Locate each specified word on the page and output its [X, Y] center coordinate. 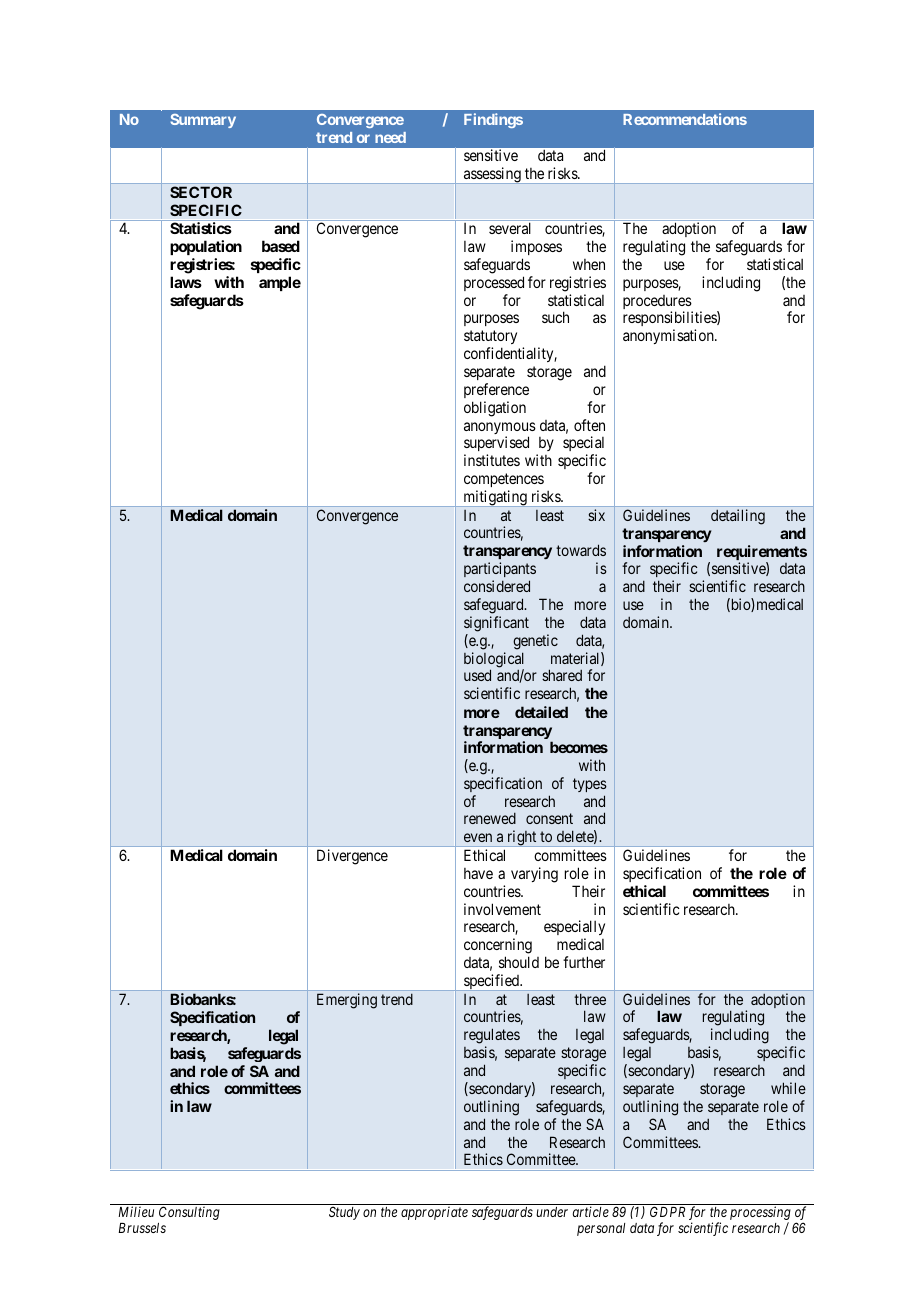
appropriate [434, 1213]
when [589, 264]
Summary [203, 121]
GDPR [667, 1211]
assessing [492, 175]
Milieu [136, 1211]
